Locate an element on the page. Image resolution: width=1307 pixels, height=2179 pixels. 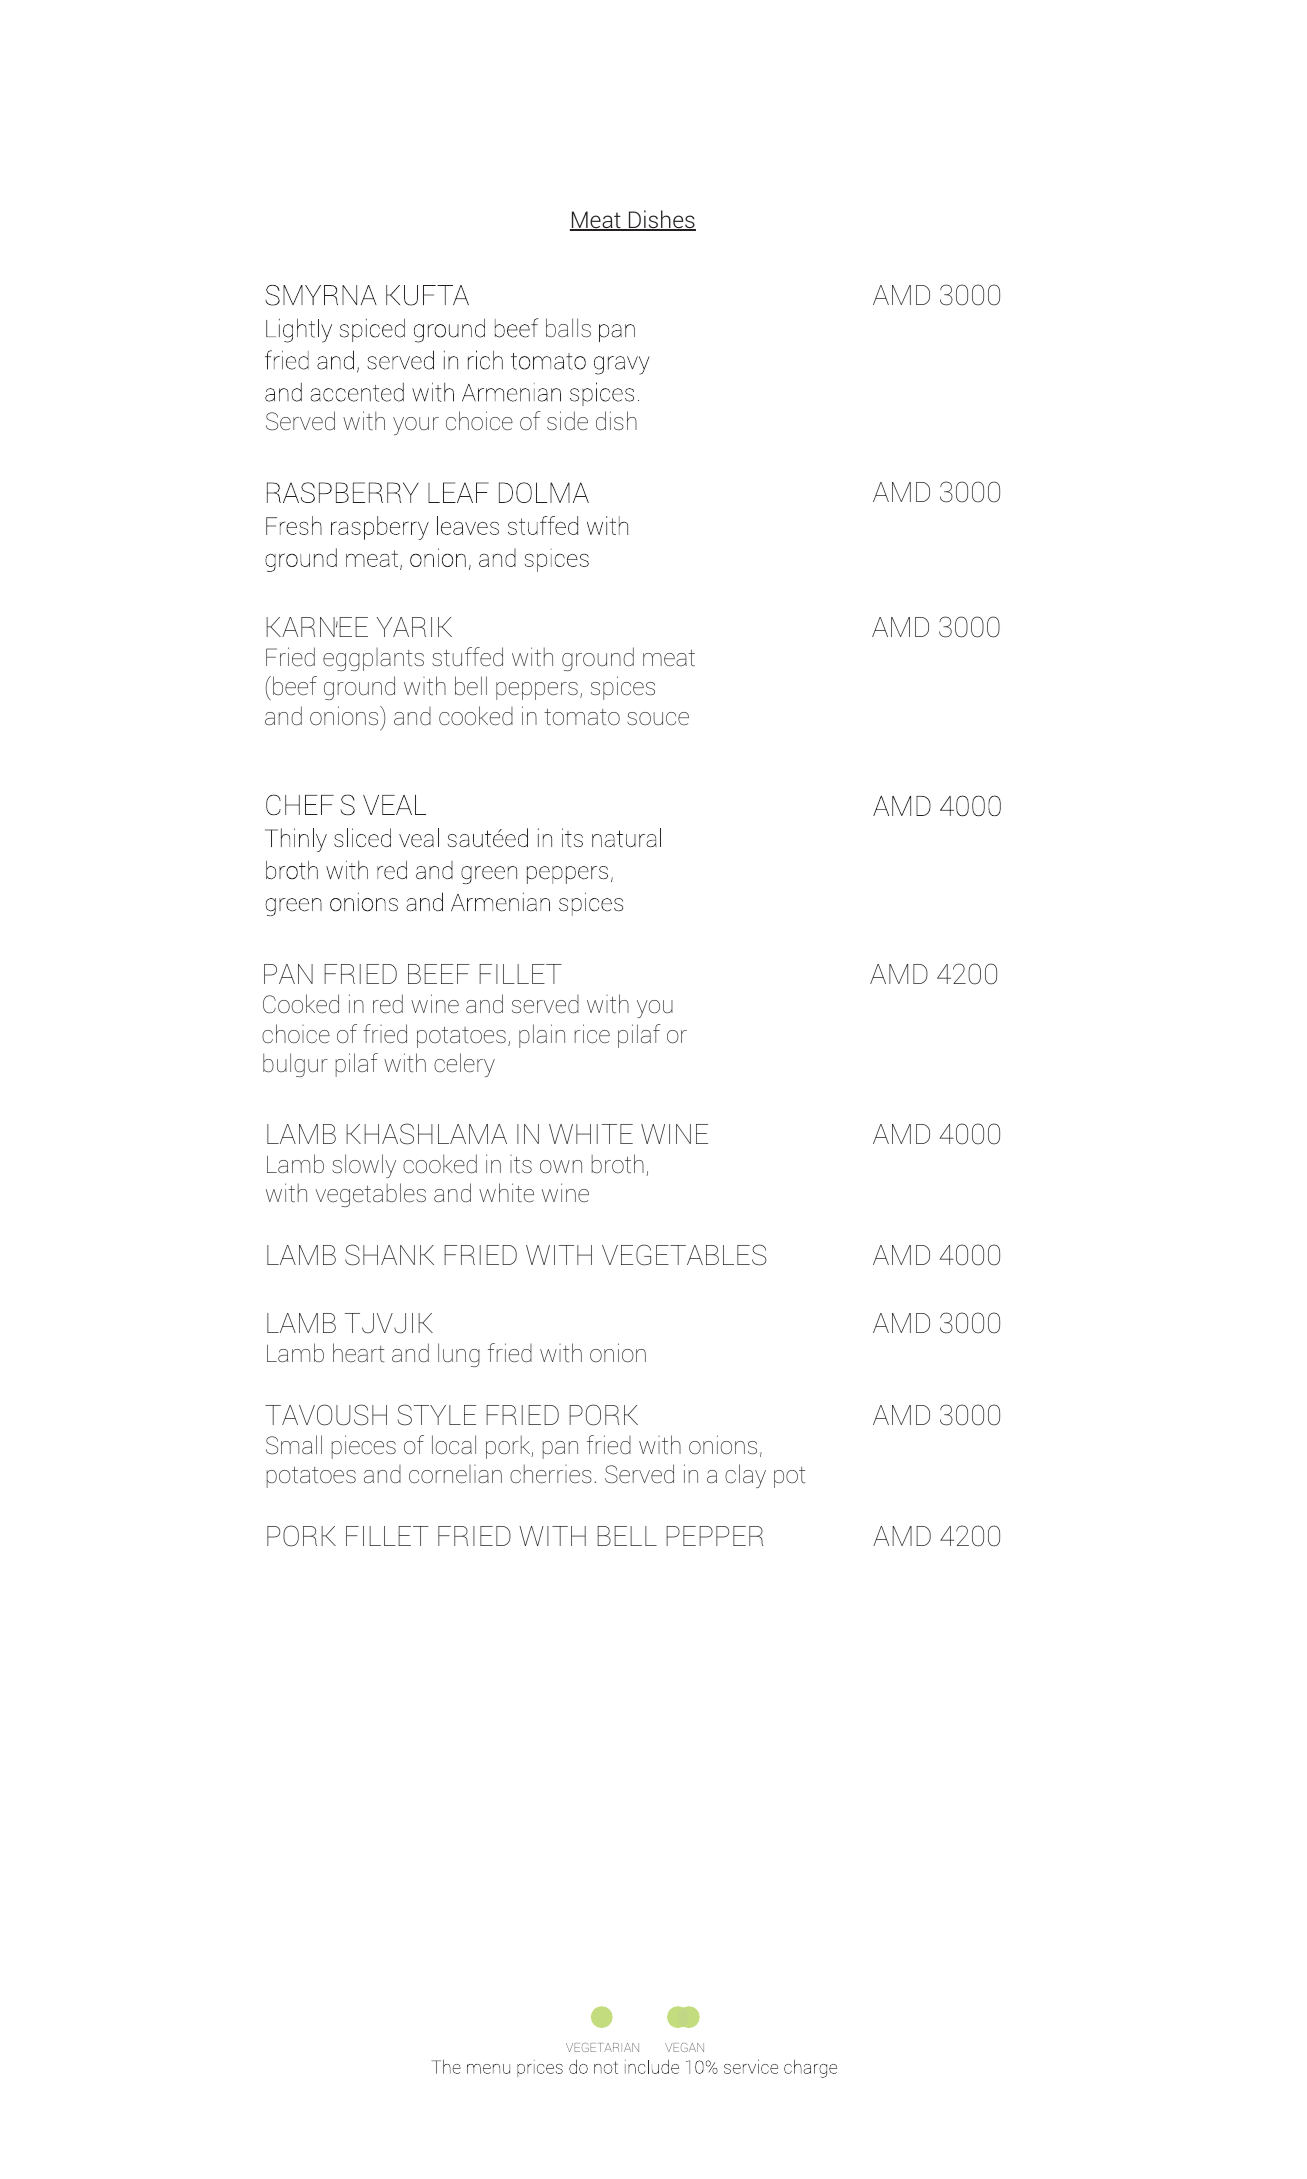
local is located at coordinates (454, 1445).
